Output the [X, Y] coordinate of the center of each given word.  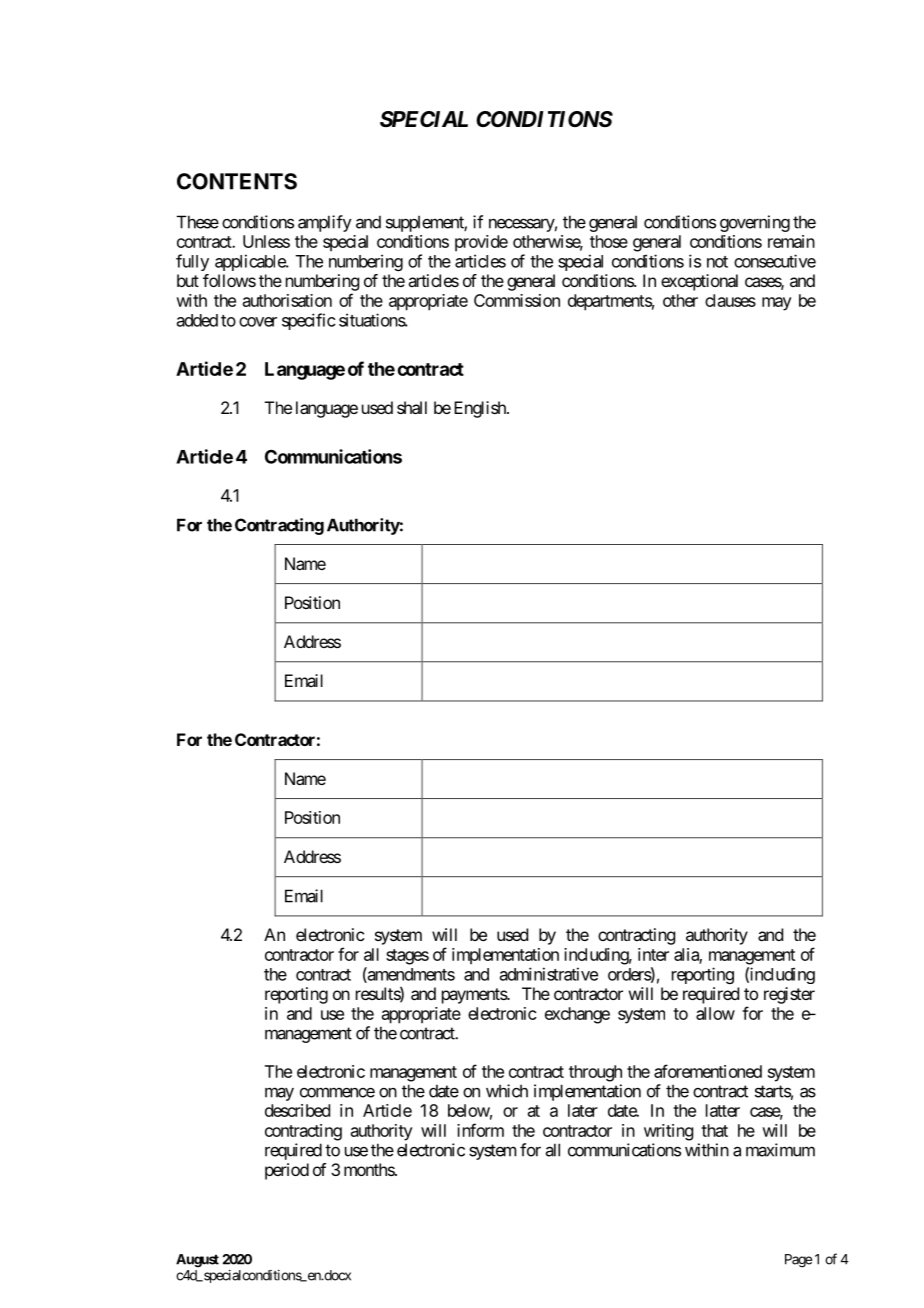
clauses [730, 300]
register [789, 995]
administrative [549, 974]
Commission [517, 300]
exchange [577, 1015]
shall [412, 407]
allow [715, 1013]
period [287, 1171]
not [717, 262]
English [481, 409]
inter [653, 954]
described [297, 1110]
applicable [251, 262]
